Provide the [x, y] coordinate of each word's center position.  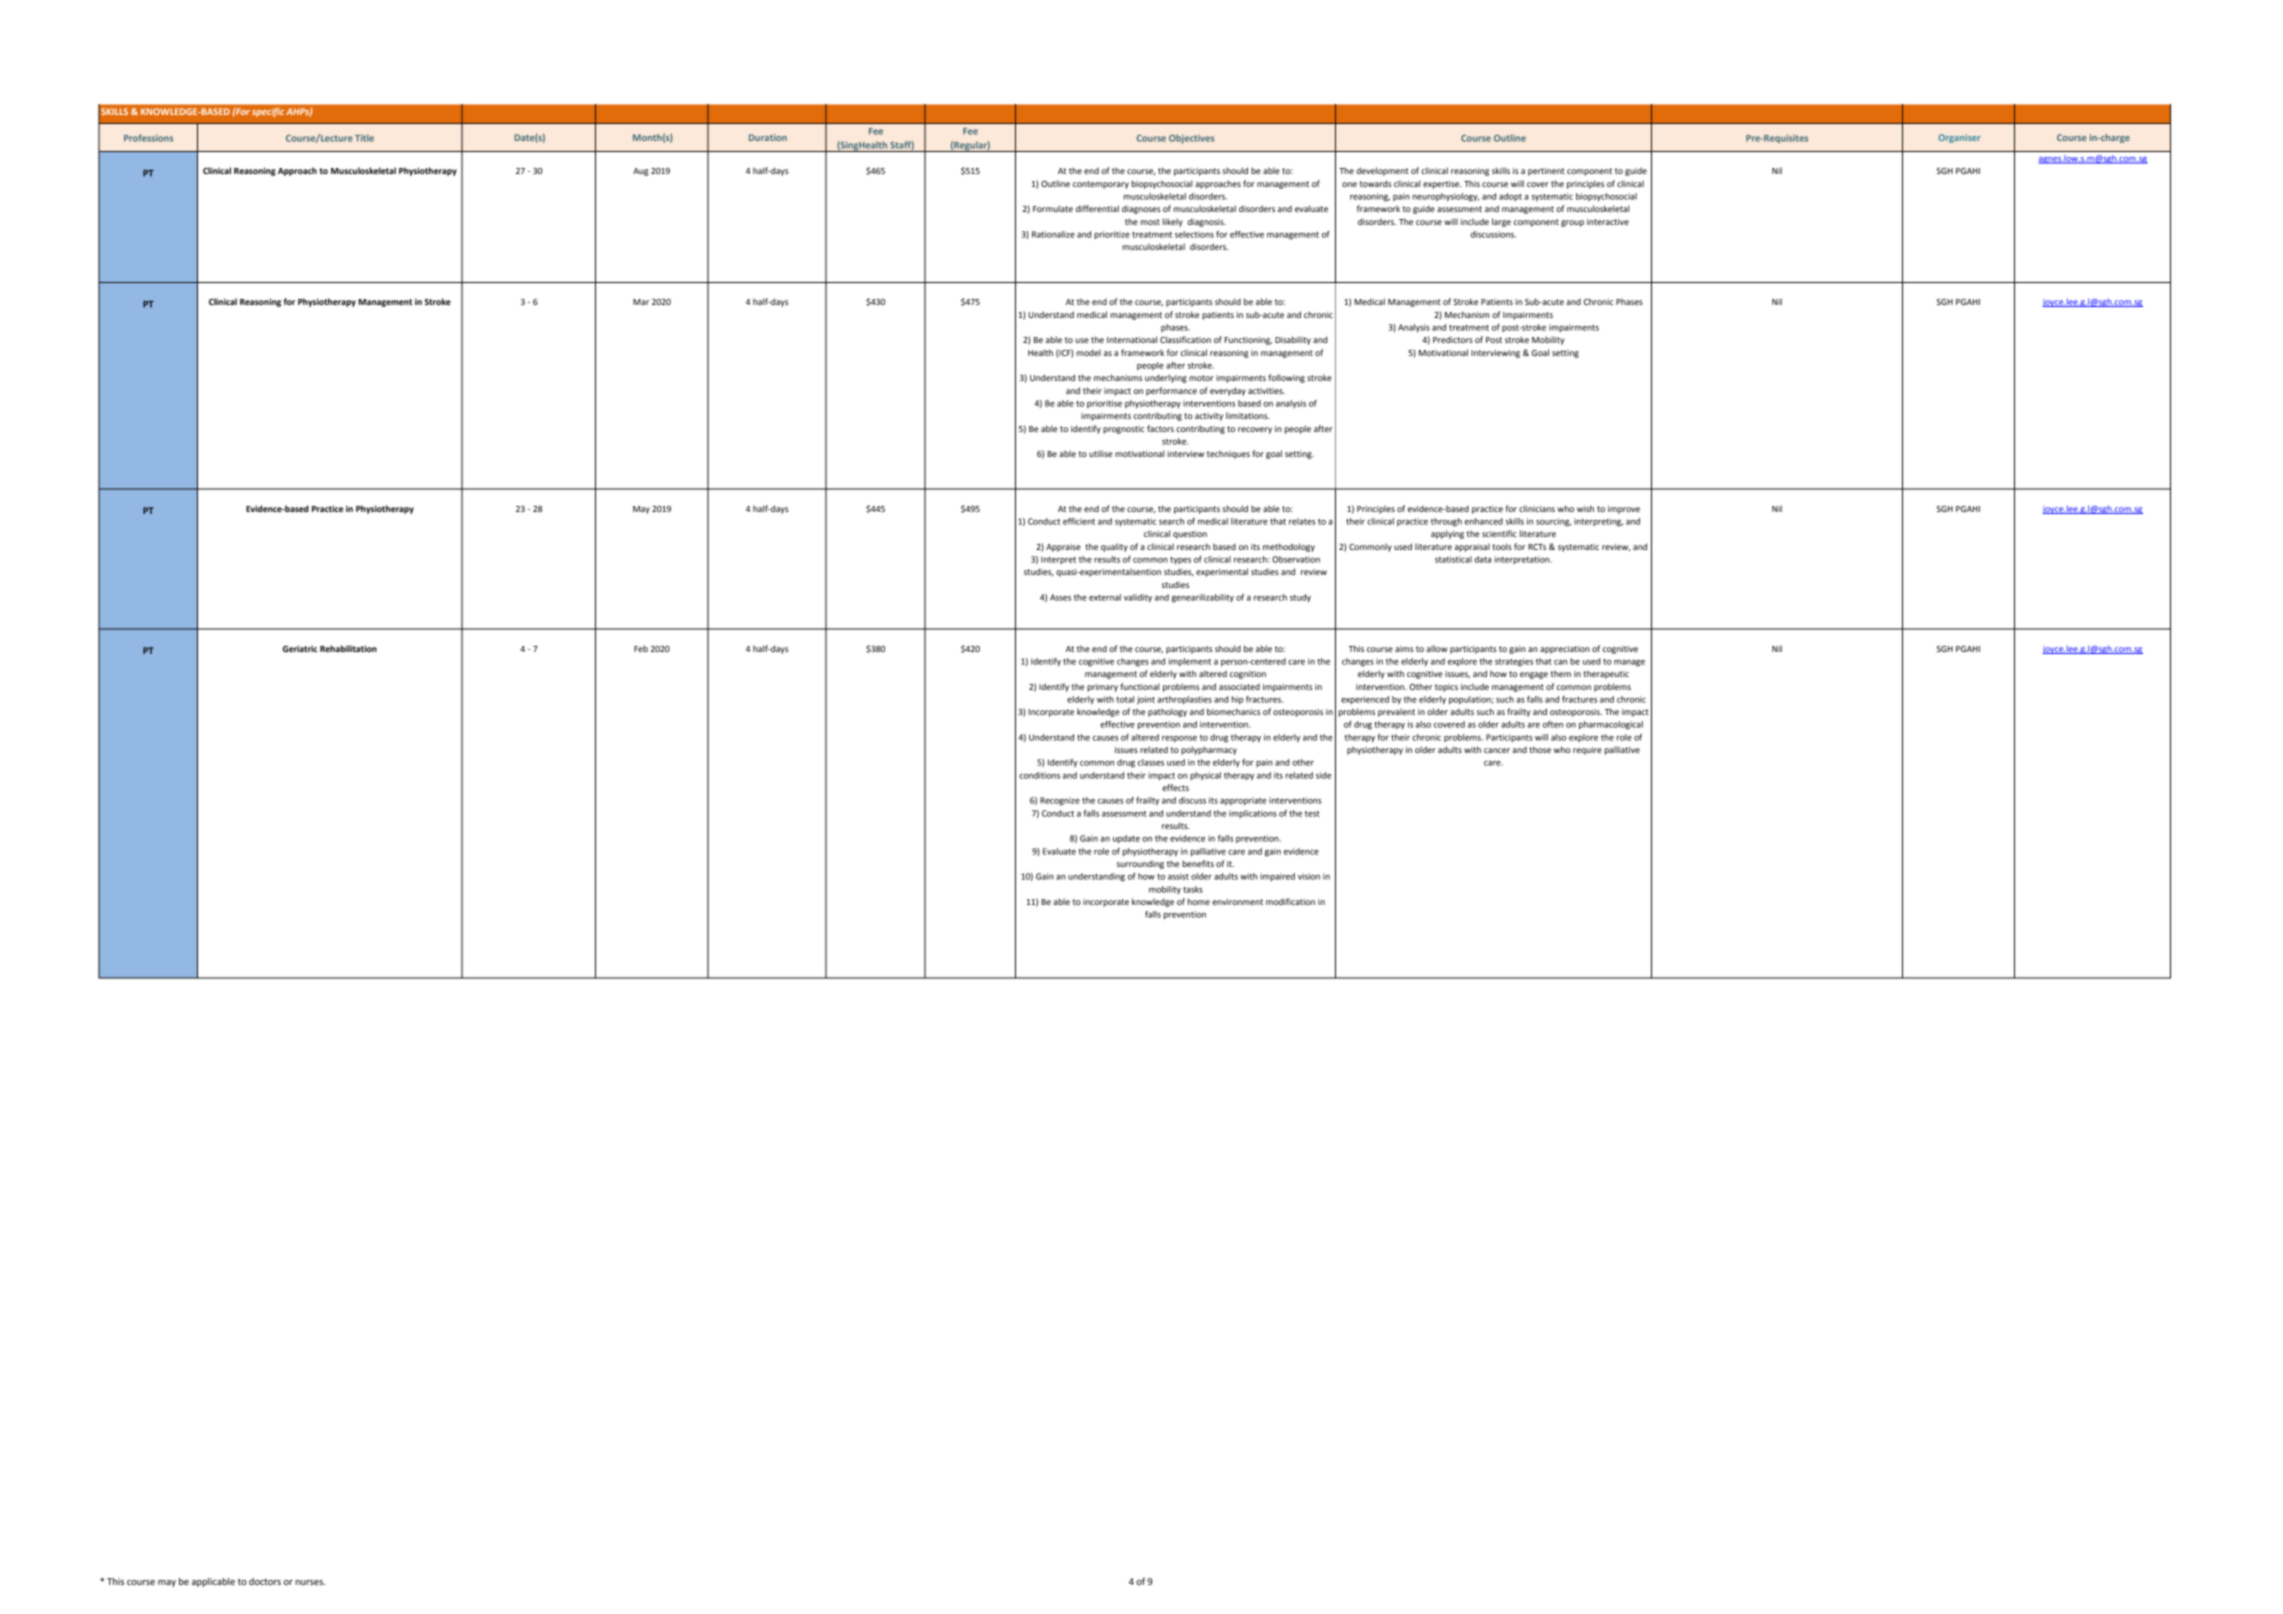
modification [1290, 901]
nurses [310, 1582]
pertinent [1546, 172]
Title [364, 138]
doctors [265, 1581]
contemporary [1101, 185]
